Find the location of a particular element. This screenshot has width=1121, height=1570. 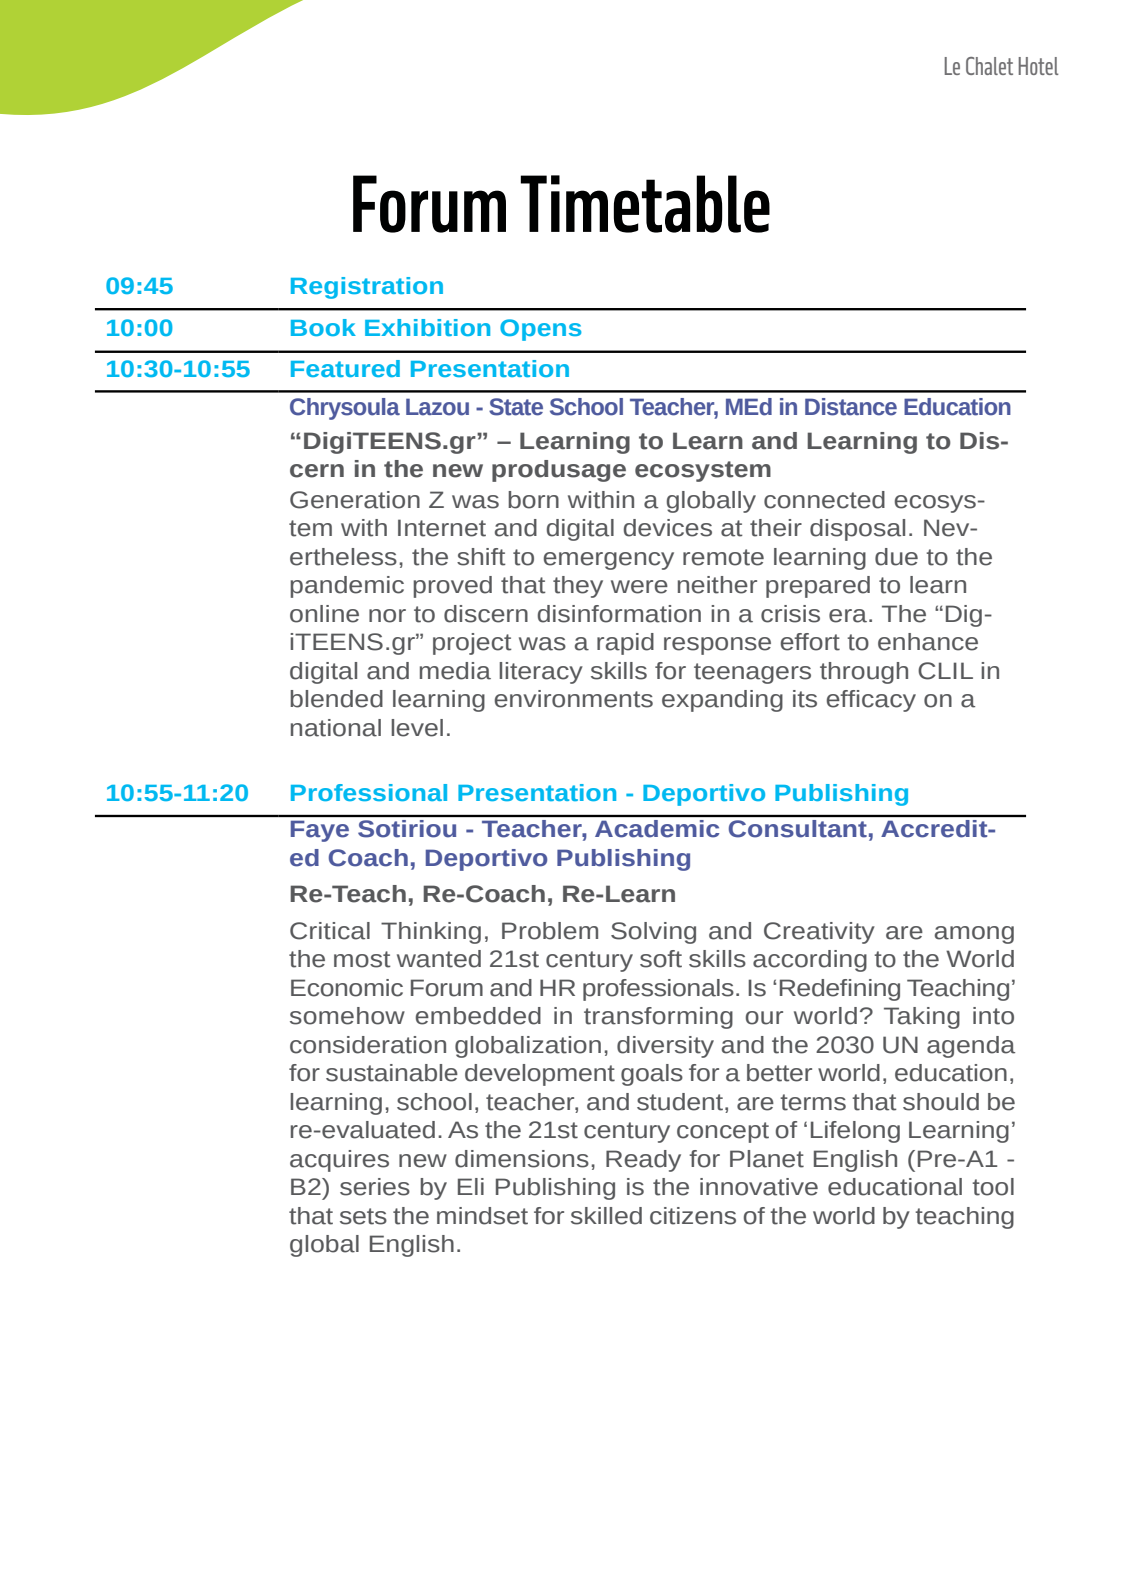

enhance is located at coordinates (928, 642).
